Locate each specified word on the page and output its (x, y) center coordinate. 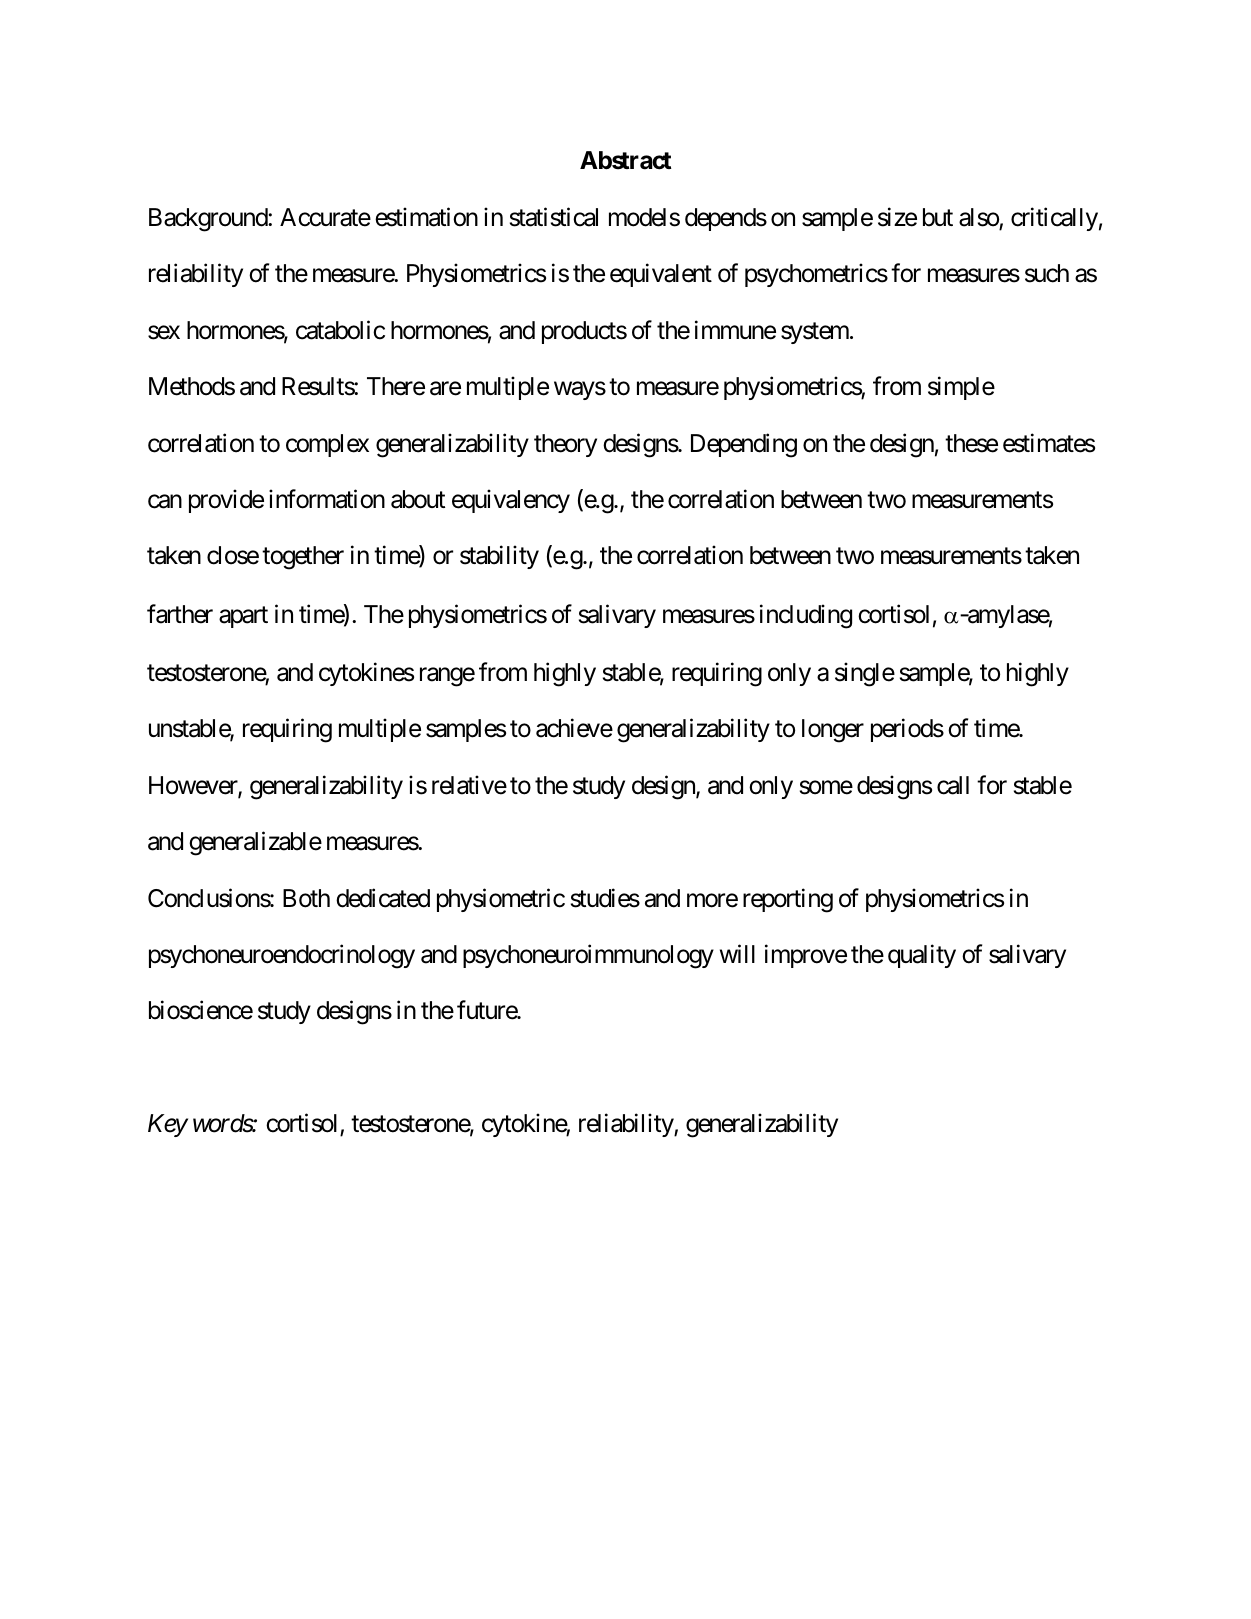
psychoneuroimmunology (588, 956)
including (806, 616)
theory (565, 445)
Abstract (625, 160)
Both (306, 898)
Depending (744, 445)
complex (327, 445)
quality (922, 956)
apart (243, 617)
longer (833, 731)
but (938, 217)
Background (209, 220)
